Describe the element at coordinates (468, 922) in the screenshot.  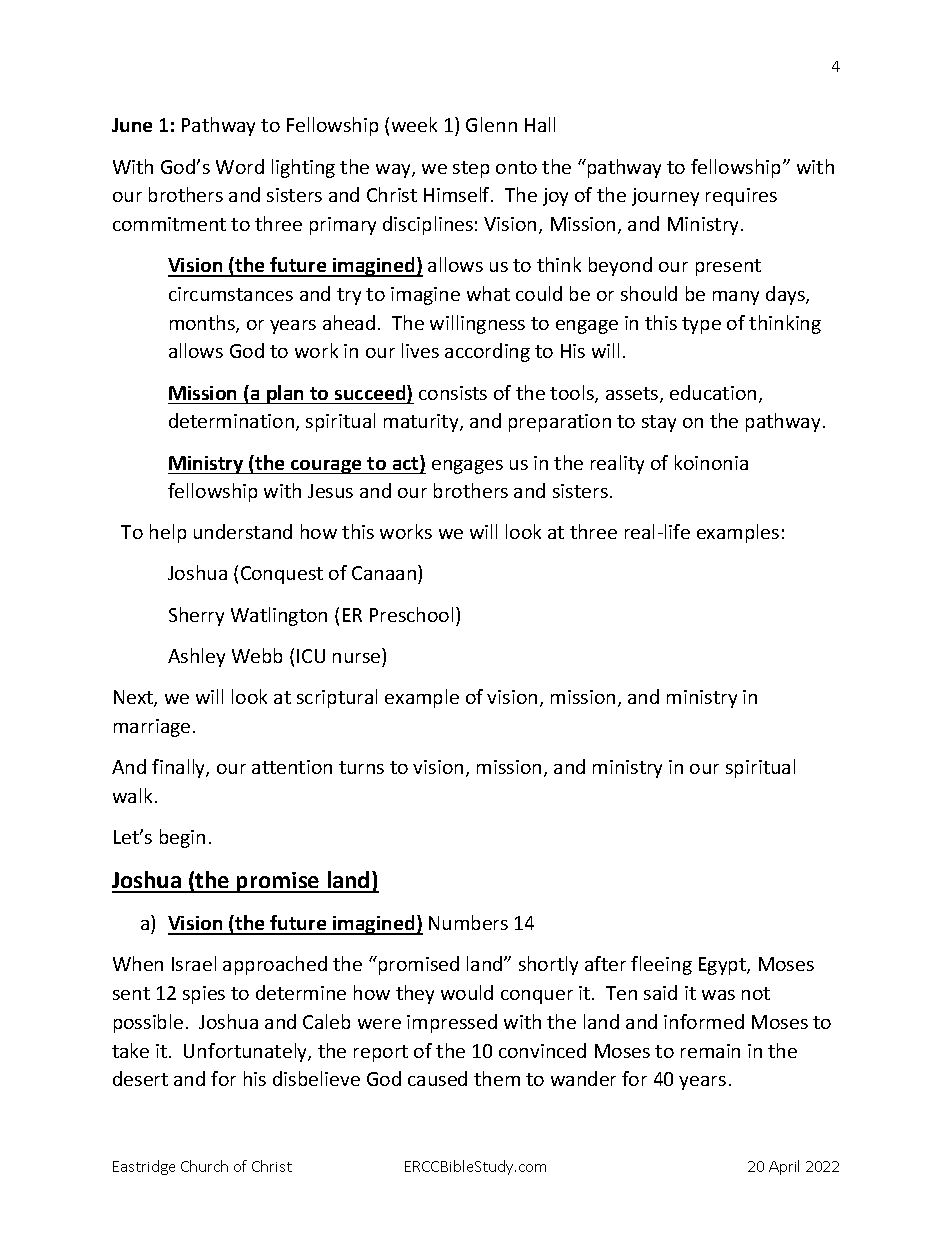
I see `Numbers` at that location.
